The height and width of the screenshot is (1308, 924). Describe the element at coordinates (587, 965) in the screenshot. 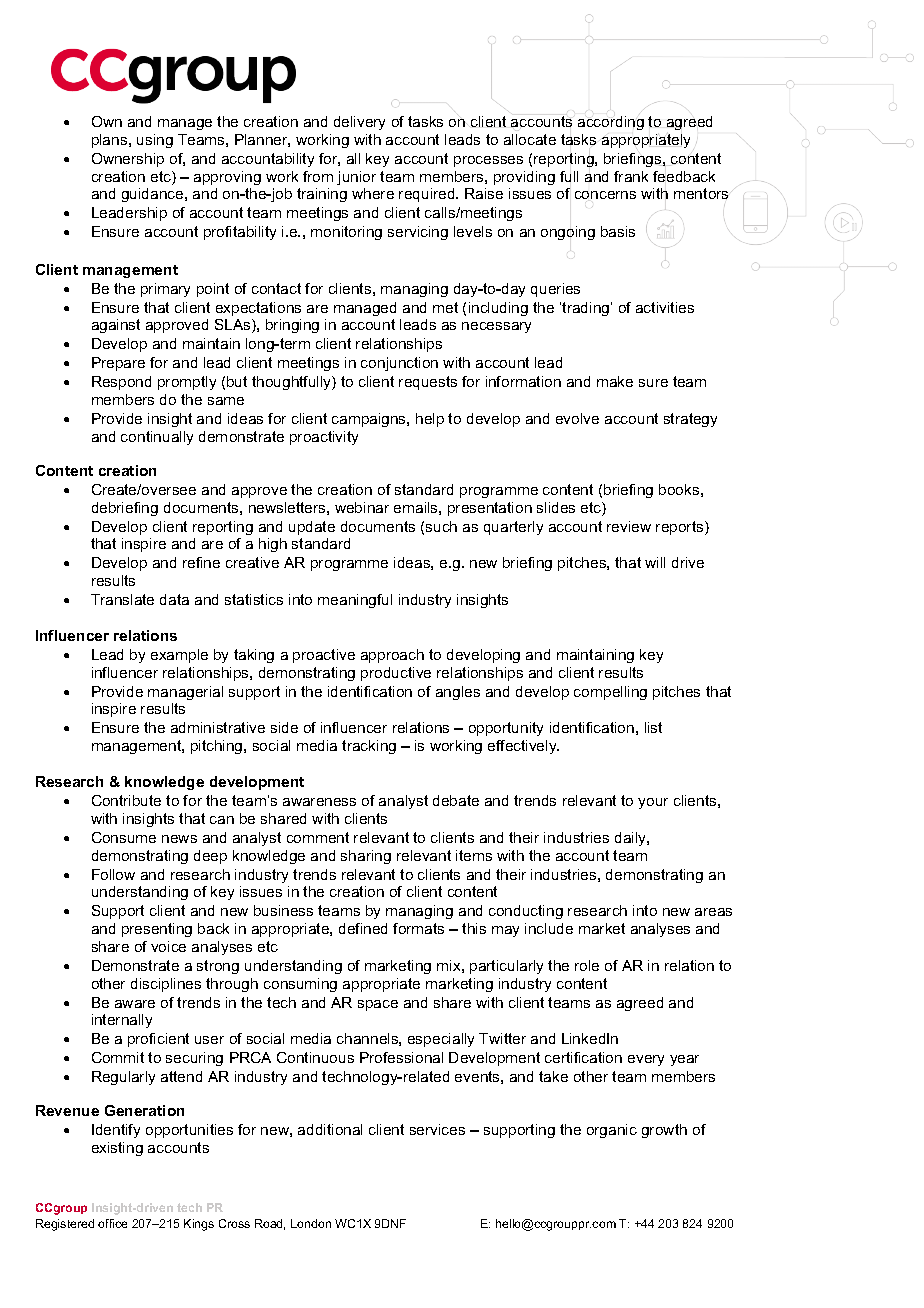

I see `role` at that location.
